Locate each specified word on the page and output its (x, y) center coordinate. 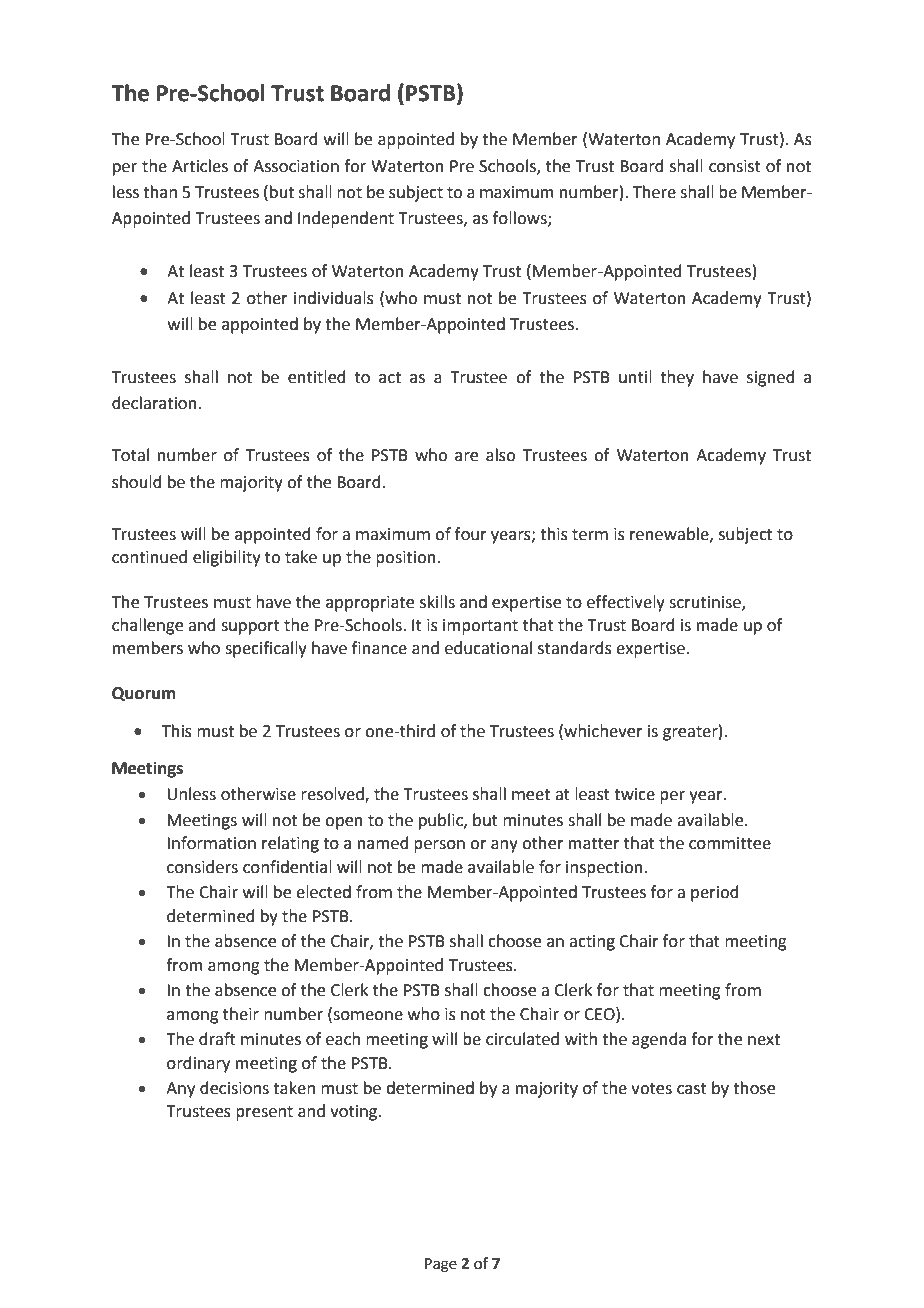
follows (521, 218)
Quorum (143, 694)
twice (634, 794)
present (264, 1113)
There (654, 192)
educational (488, 648)
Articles (200, 166)
